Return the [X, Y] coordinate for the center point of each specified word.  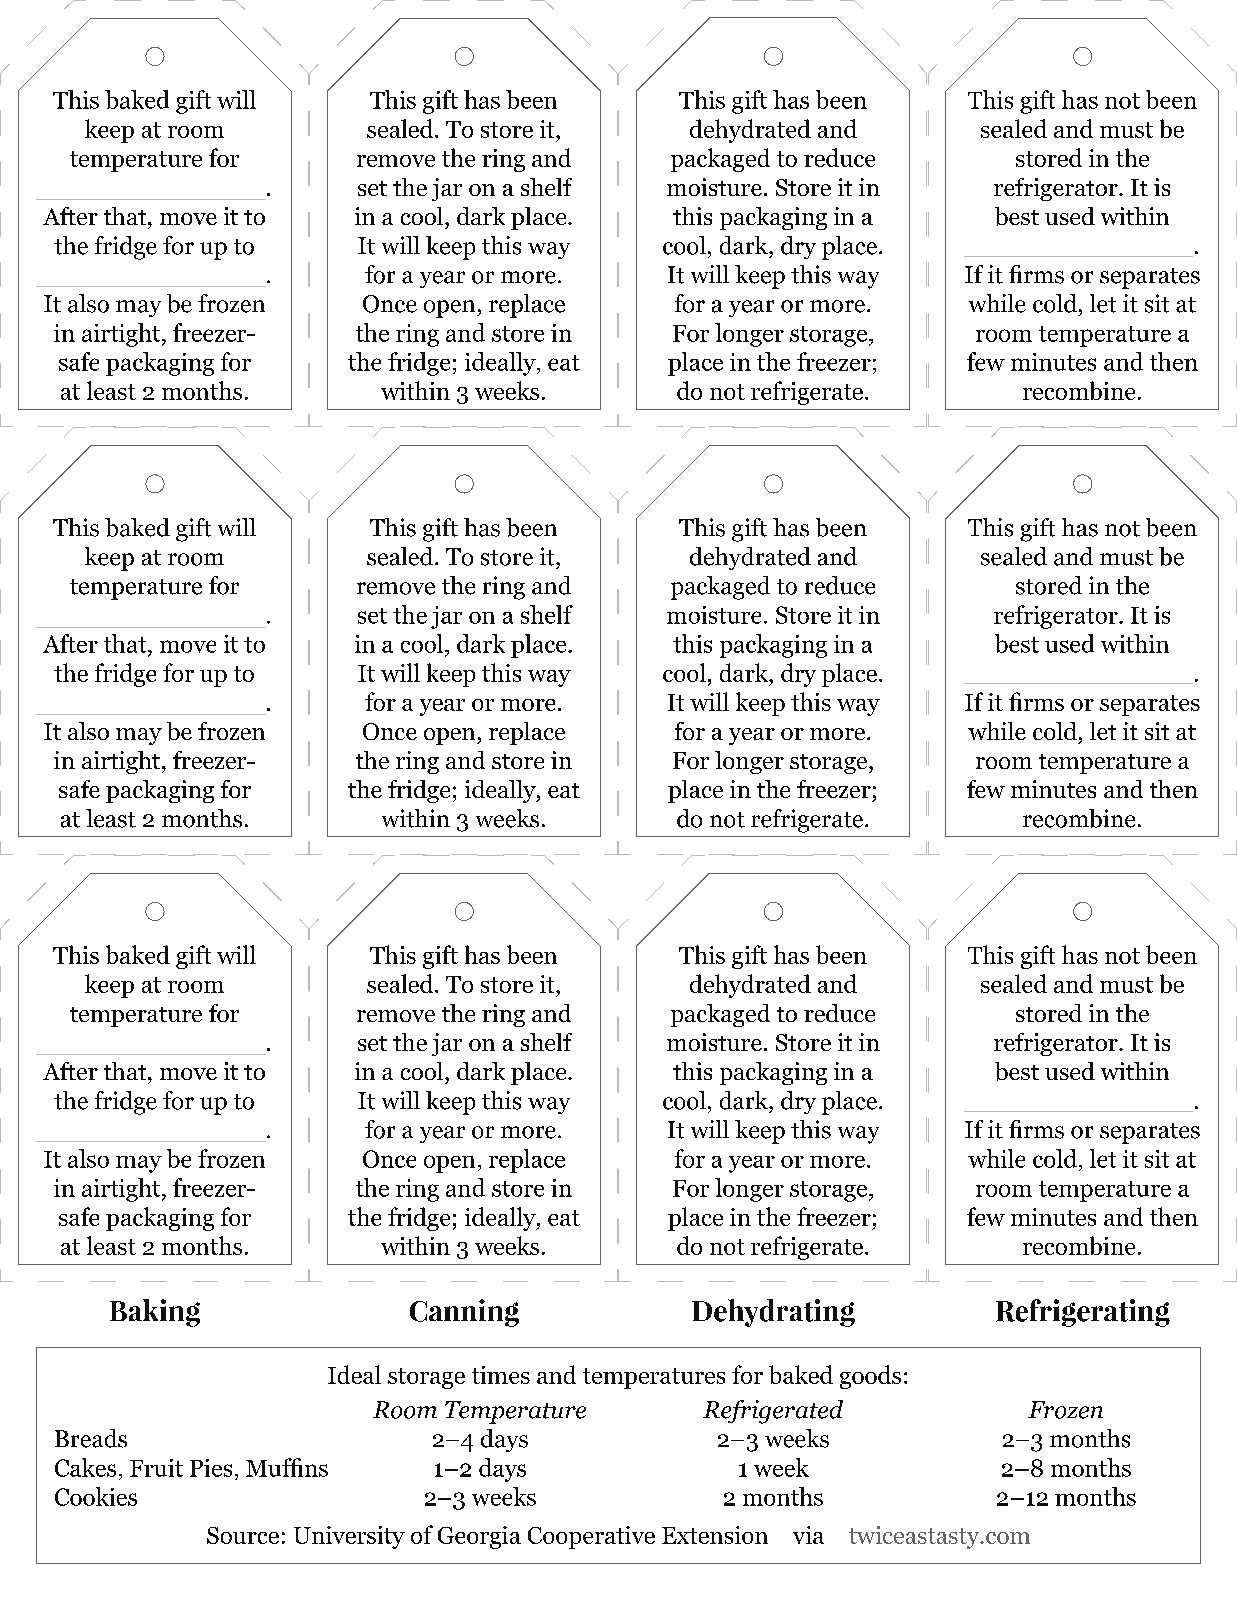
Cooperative [591, 1537]
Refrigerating [1083, 1313]
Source [243, 1535]
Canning [464, 1313]
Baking [155, 1313]
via [808, 1535]
